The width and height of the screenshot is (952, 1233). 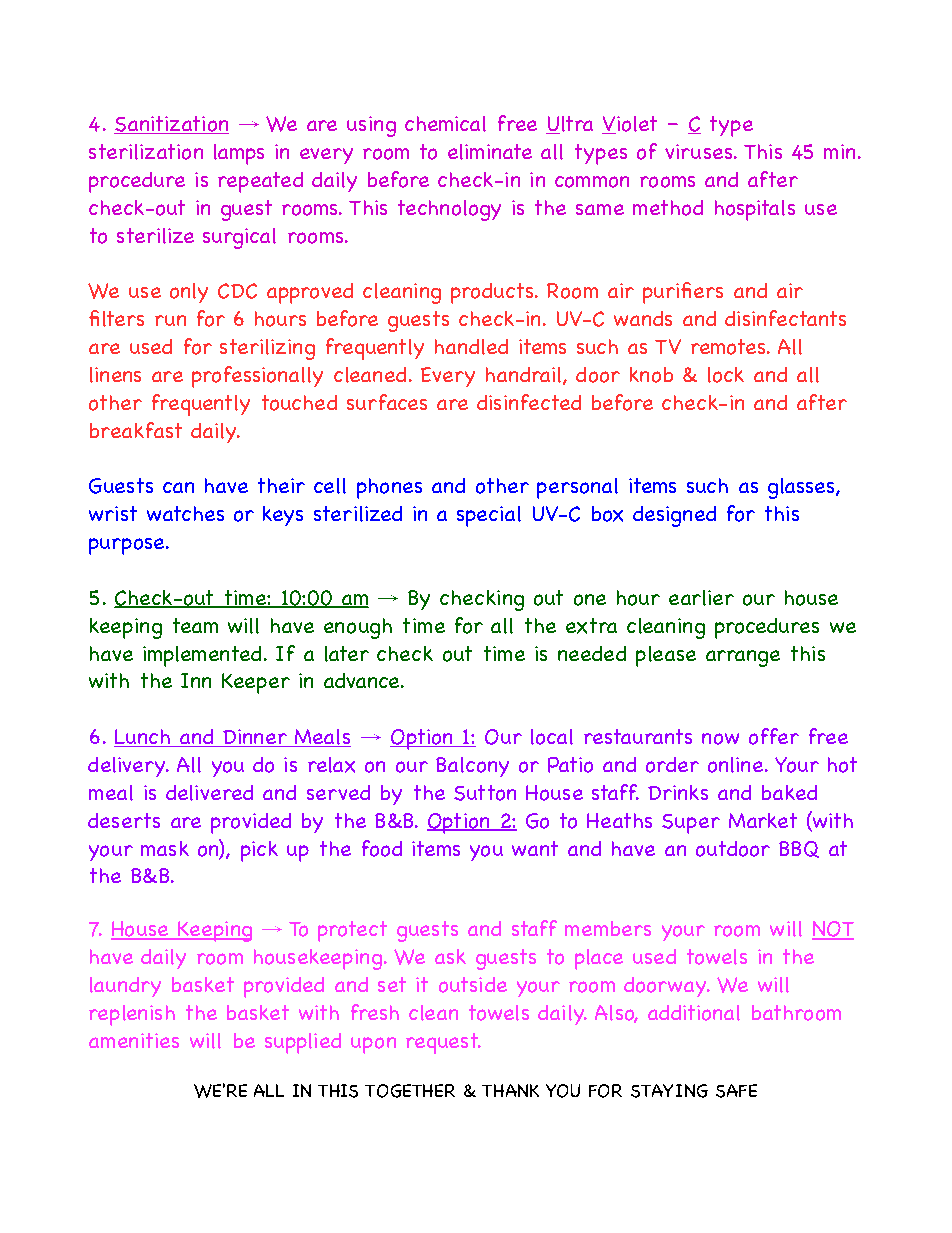 What do you see at coordinates (443, 1043) in the screenshot?
I see `request` at bounding box center [443, 1043].
